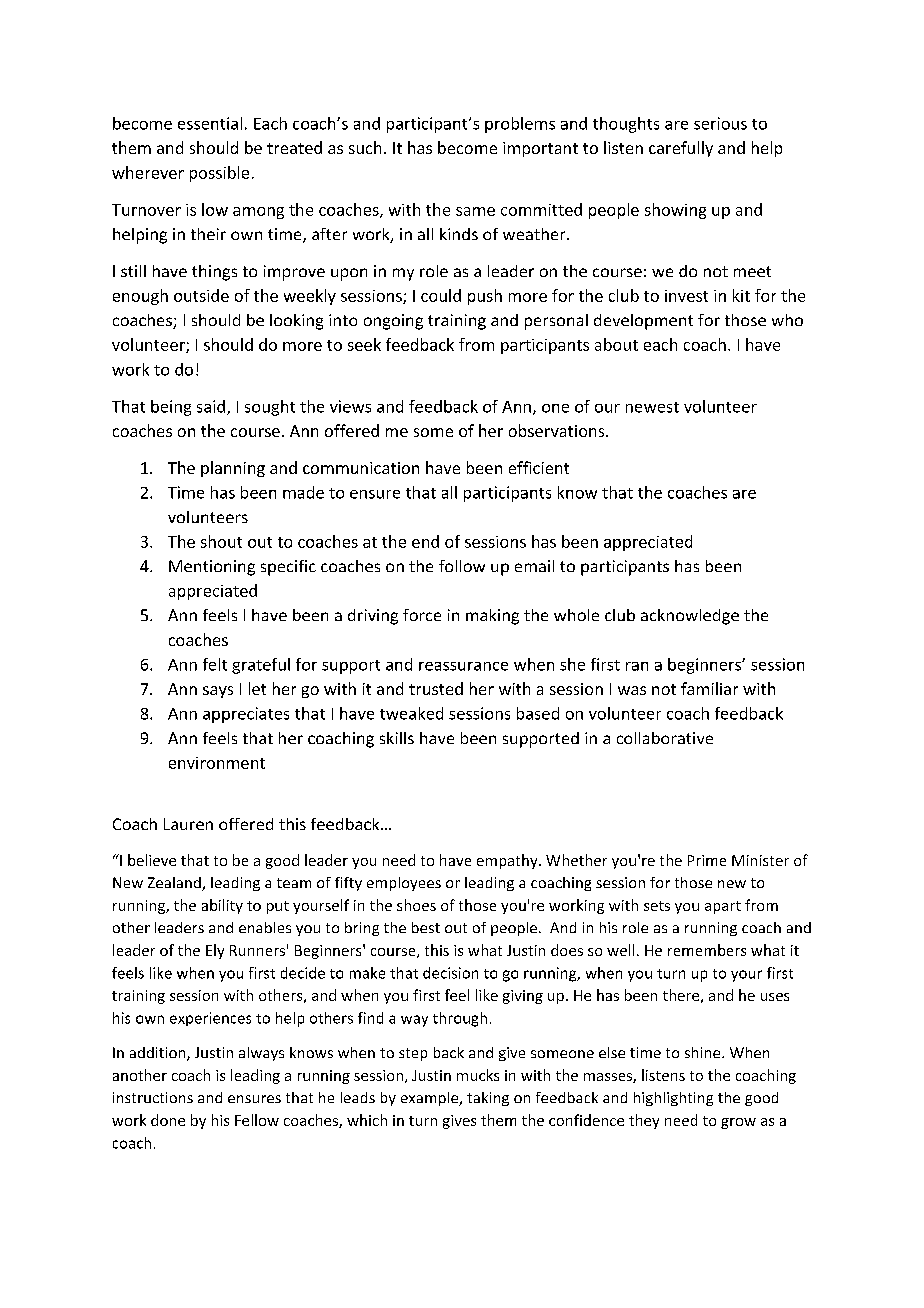  Describe the element at coordinates (201, 295) in the document. I see `outside` at that location.
